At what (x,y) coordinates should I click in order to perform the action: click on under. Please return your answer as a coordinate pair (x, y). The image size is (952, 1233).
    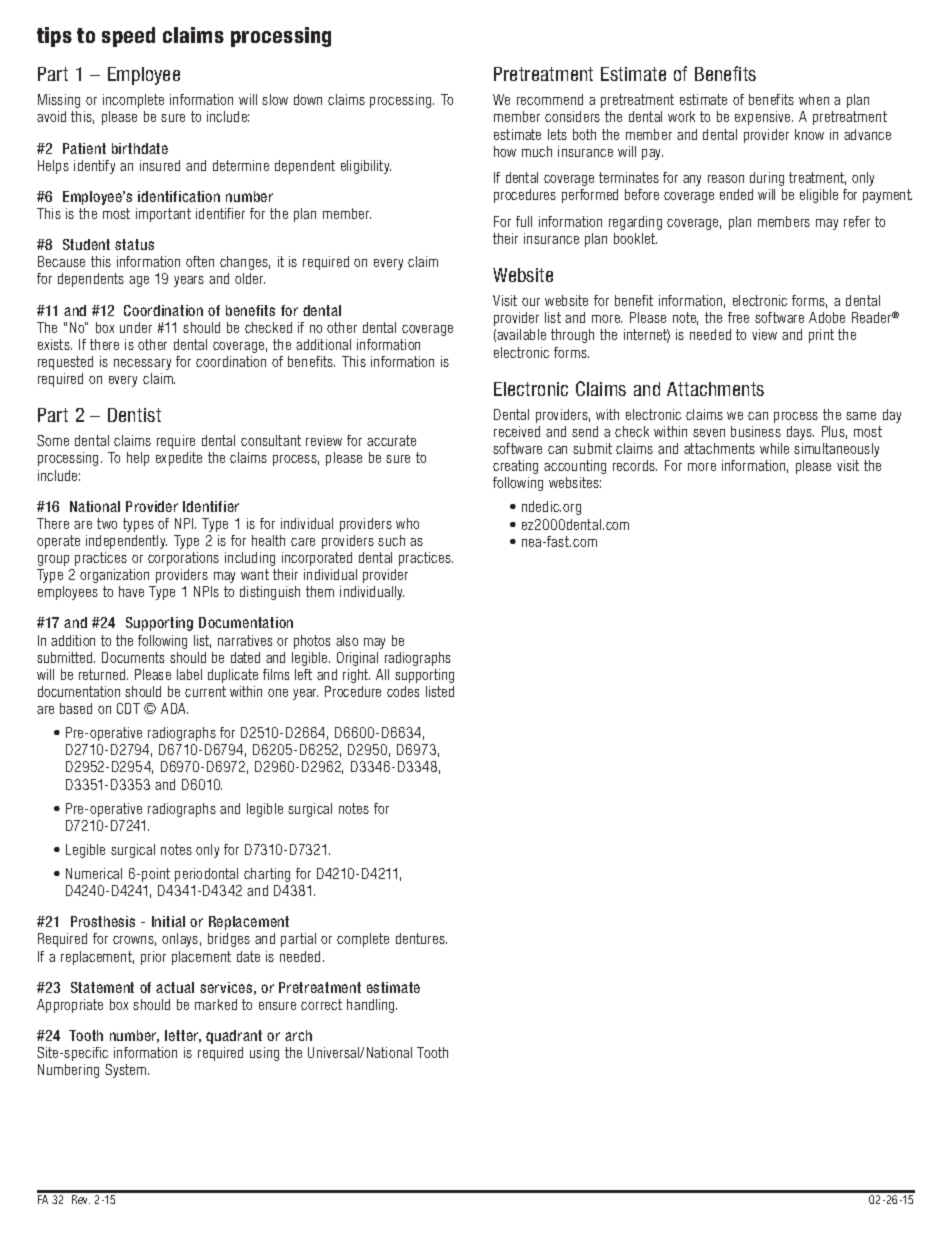
    Looking at the image, I should click on (136, 327).
